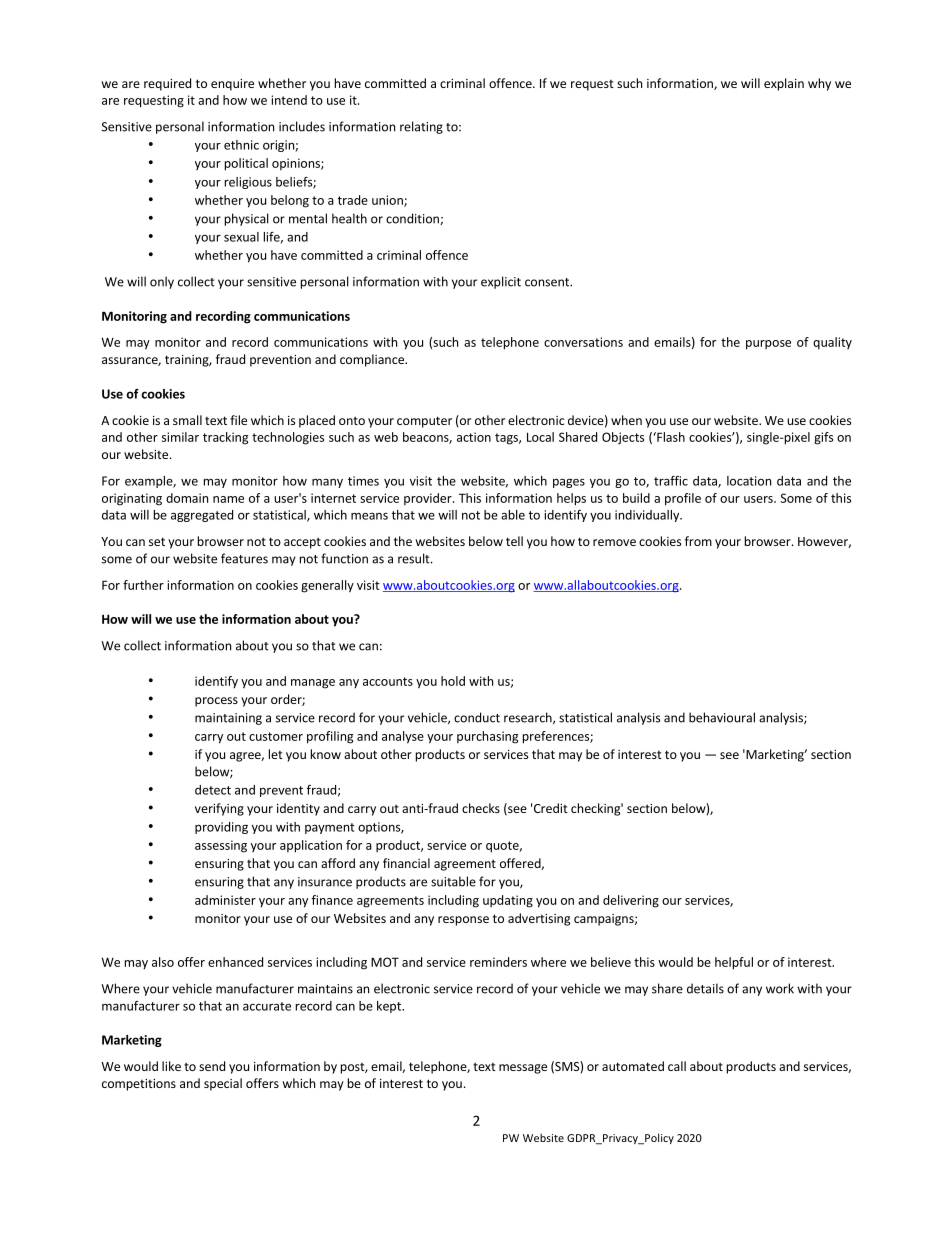  I want to click on checks, so click(481, 808).
